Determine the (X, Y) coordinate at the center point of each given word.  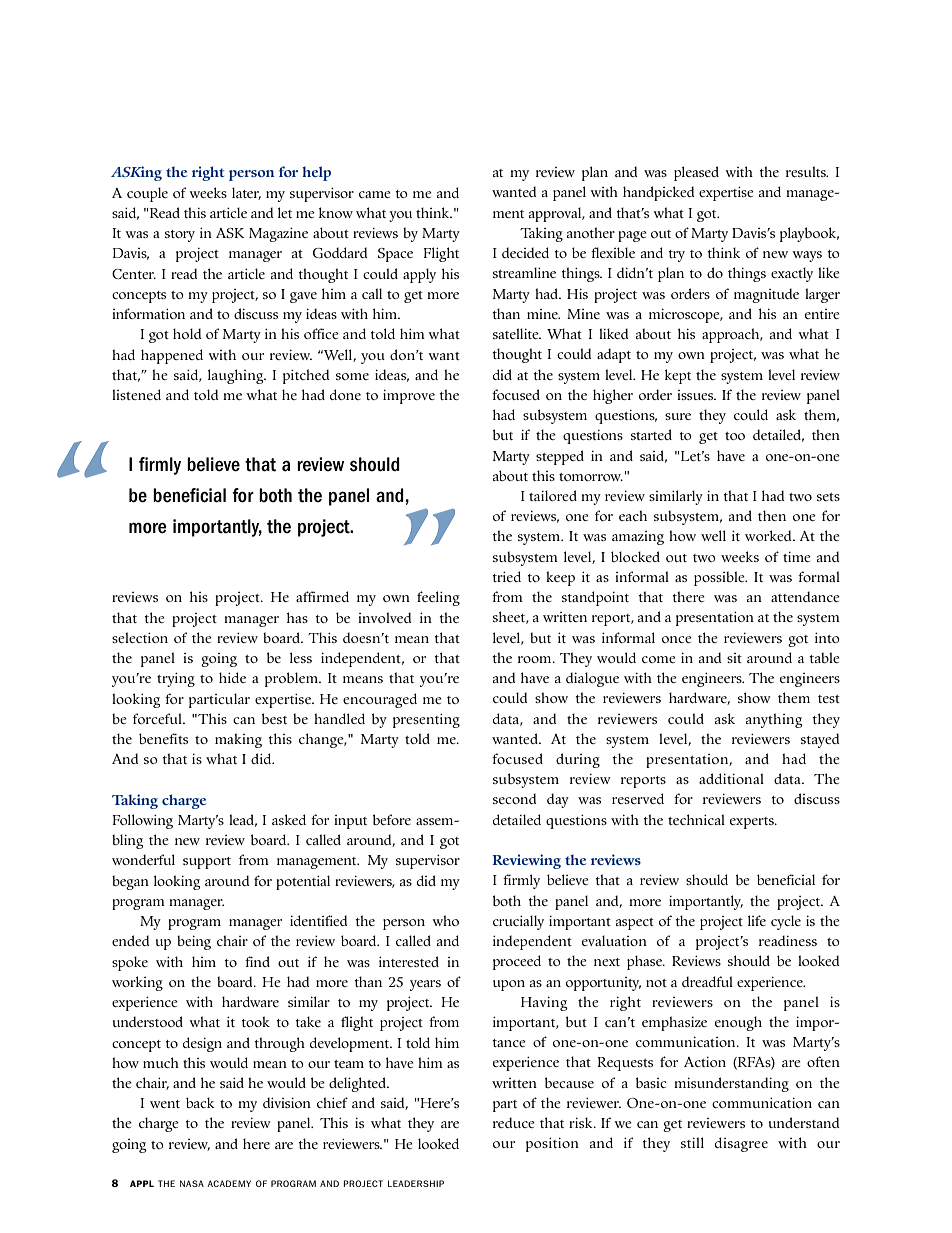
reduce (514, 1122)
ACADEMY (229, 1183)
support (207, 863)
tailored (553, 495)
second (514, 798)
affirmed (322, 596)
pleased (696, 173)
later (246, 193)
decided (525, 252)
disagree (741, 1144)
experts (753, 823)
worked (769, 535)
